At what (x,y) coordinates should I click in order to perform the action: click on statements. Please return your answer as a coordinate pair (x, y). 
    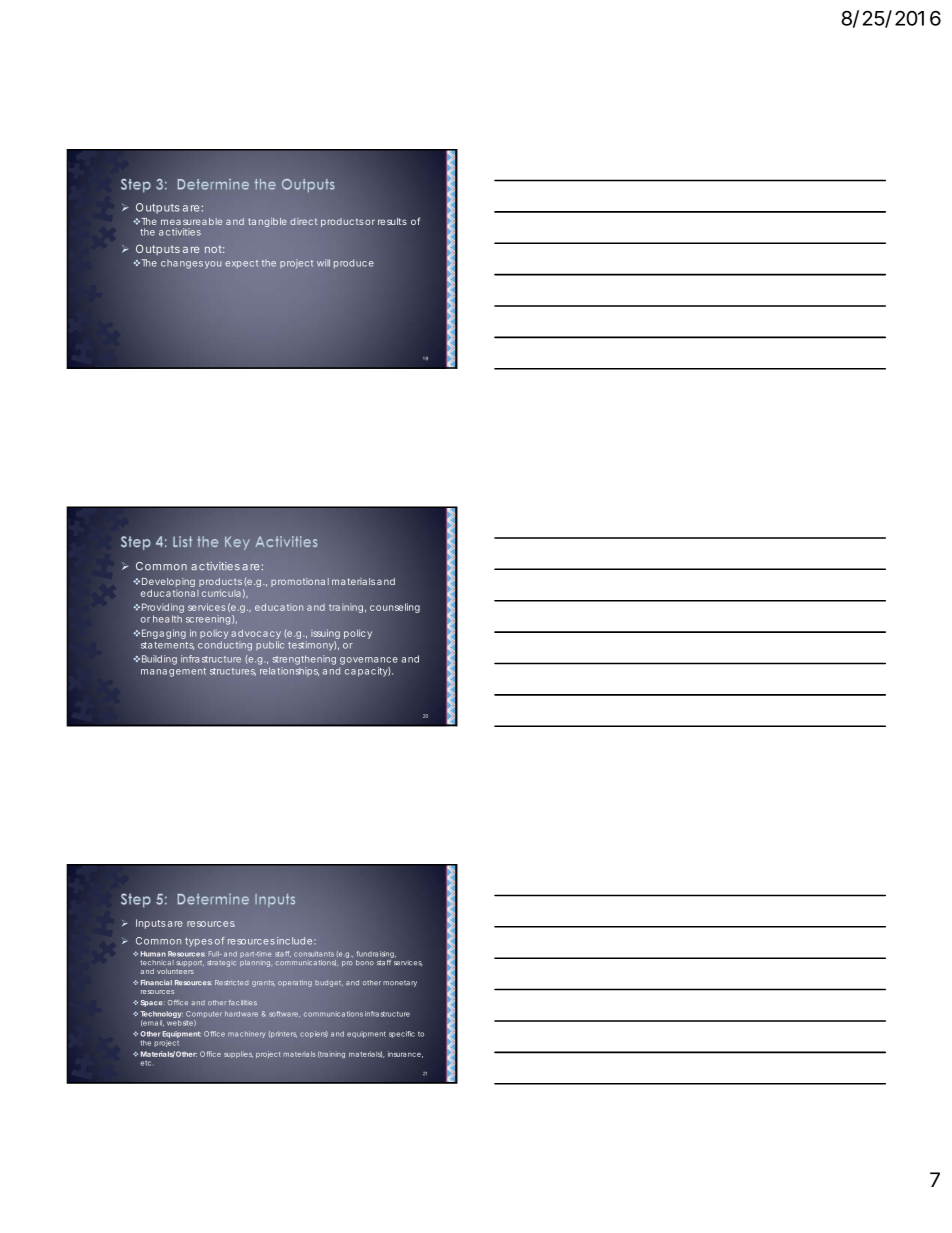
    Looking at the image, I should click on (167, 646).
